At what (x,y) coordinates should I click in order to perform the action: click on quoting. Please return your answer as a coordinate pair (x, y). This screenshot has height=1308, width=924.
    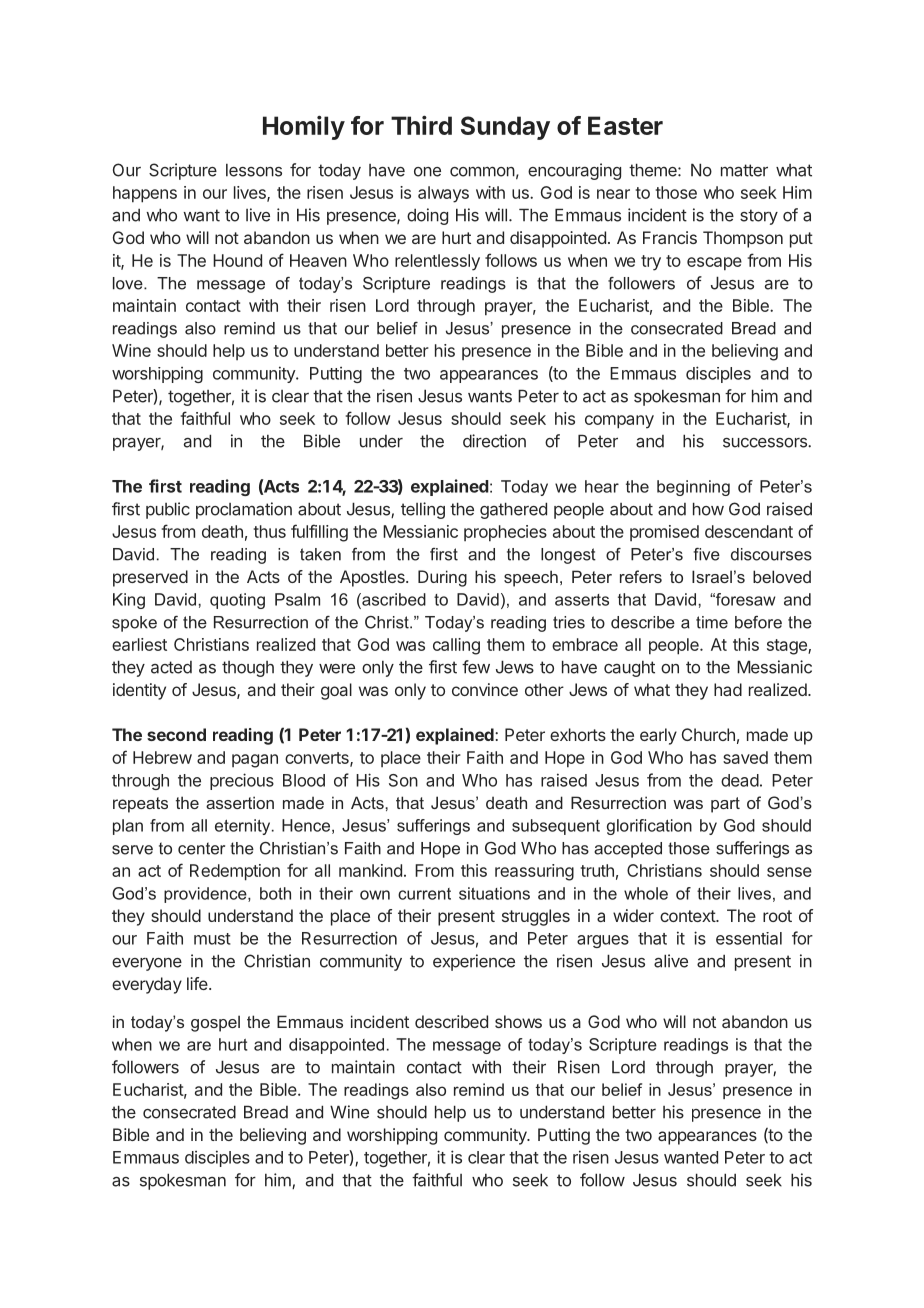
    Looking at the image, I should click on (237, 601).
